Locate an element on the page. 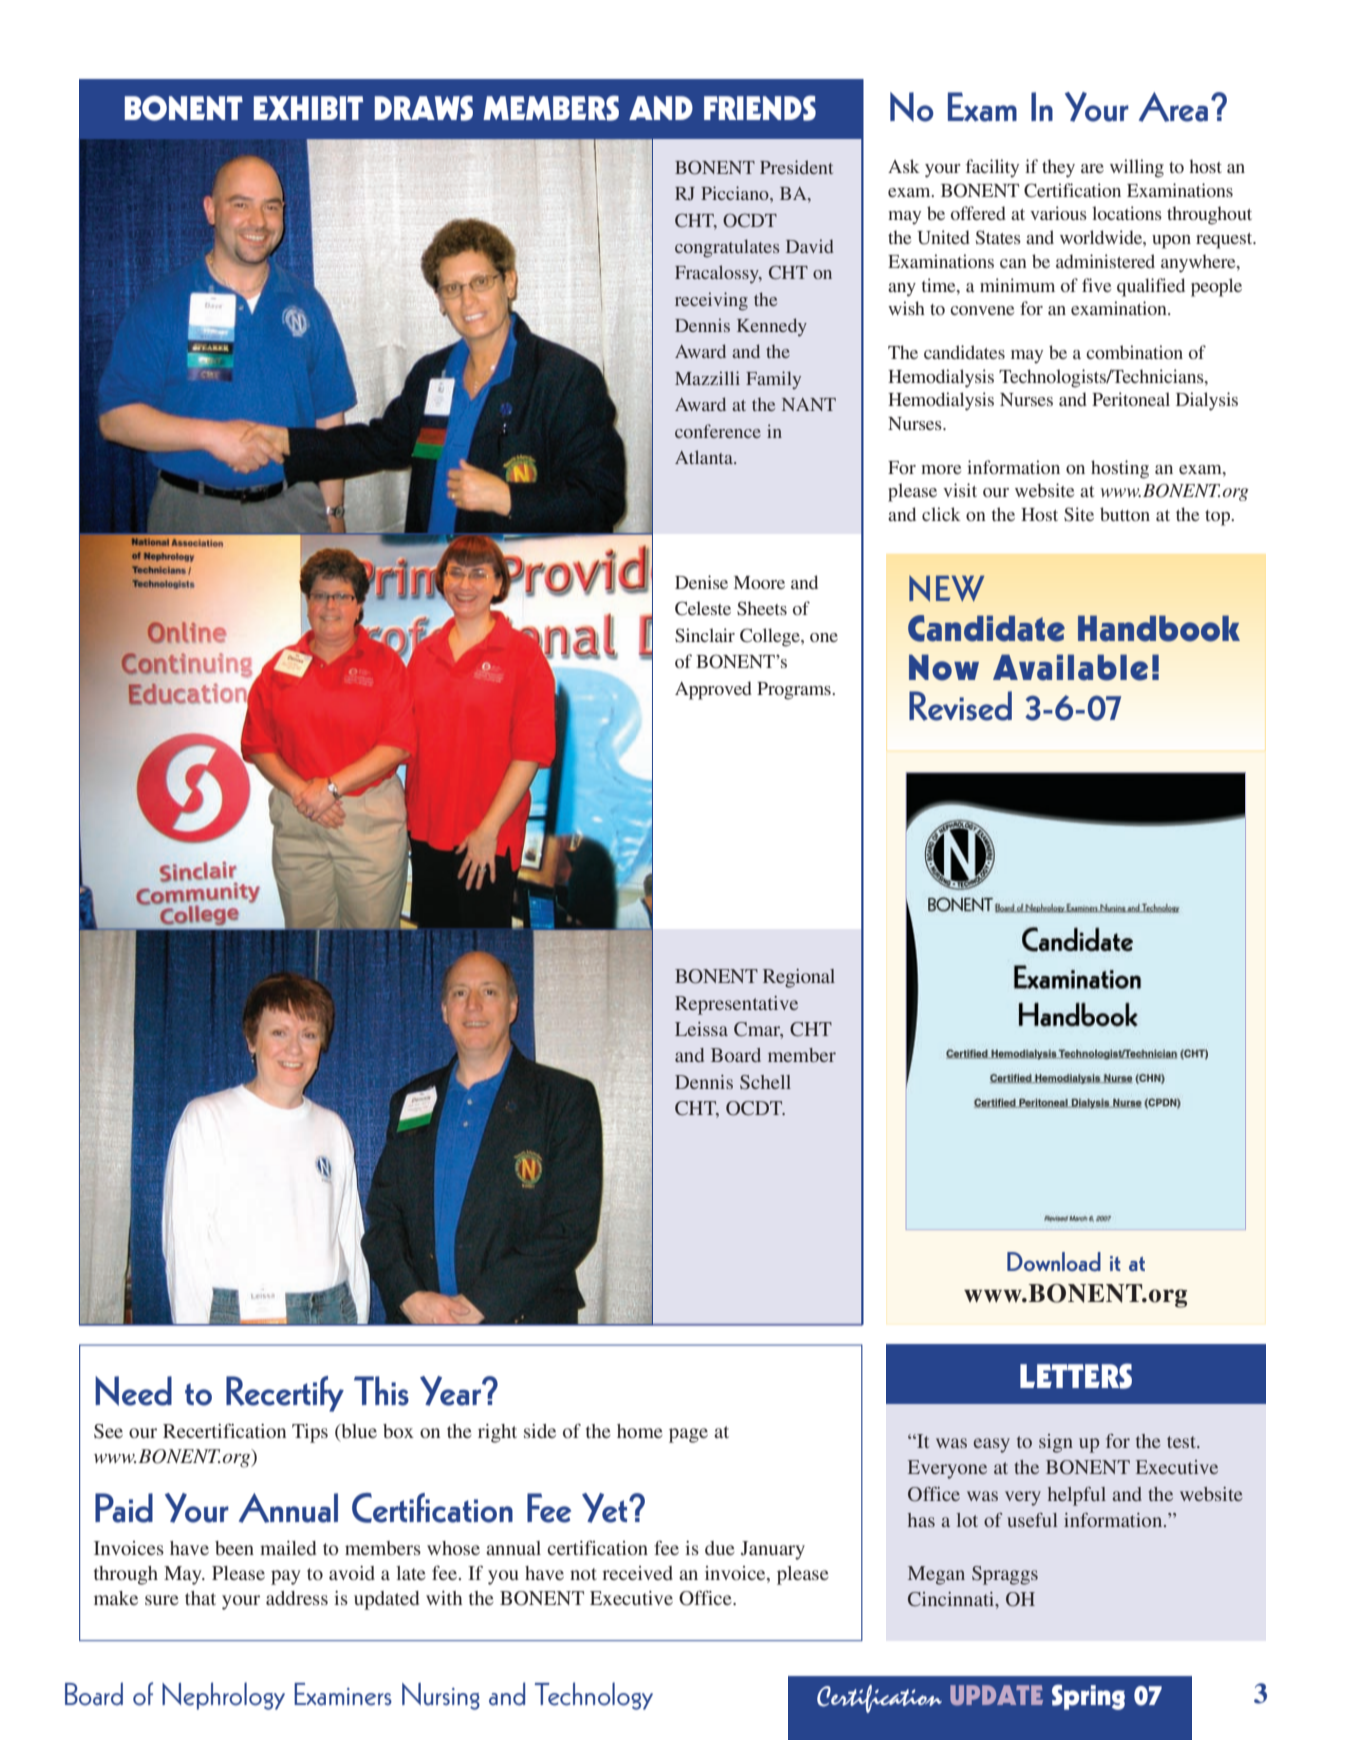 This image has height=1740, width=1345. Nephrology is located at coordinates (223, 1696).
